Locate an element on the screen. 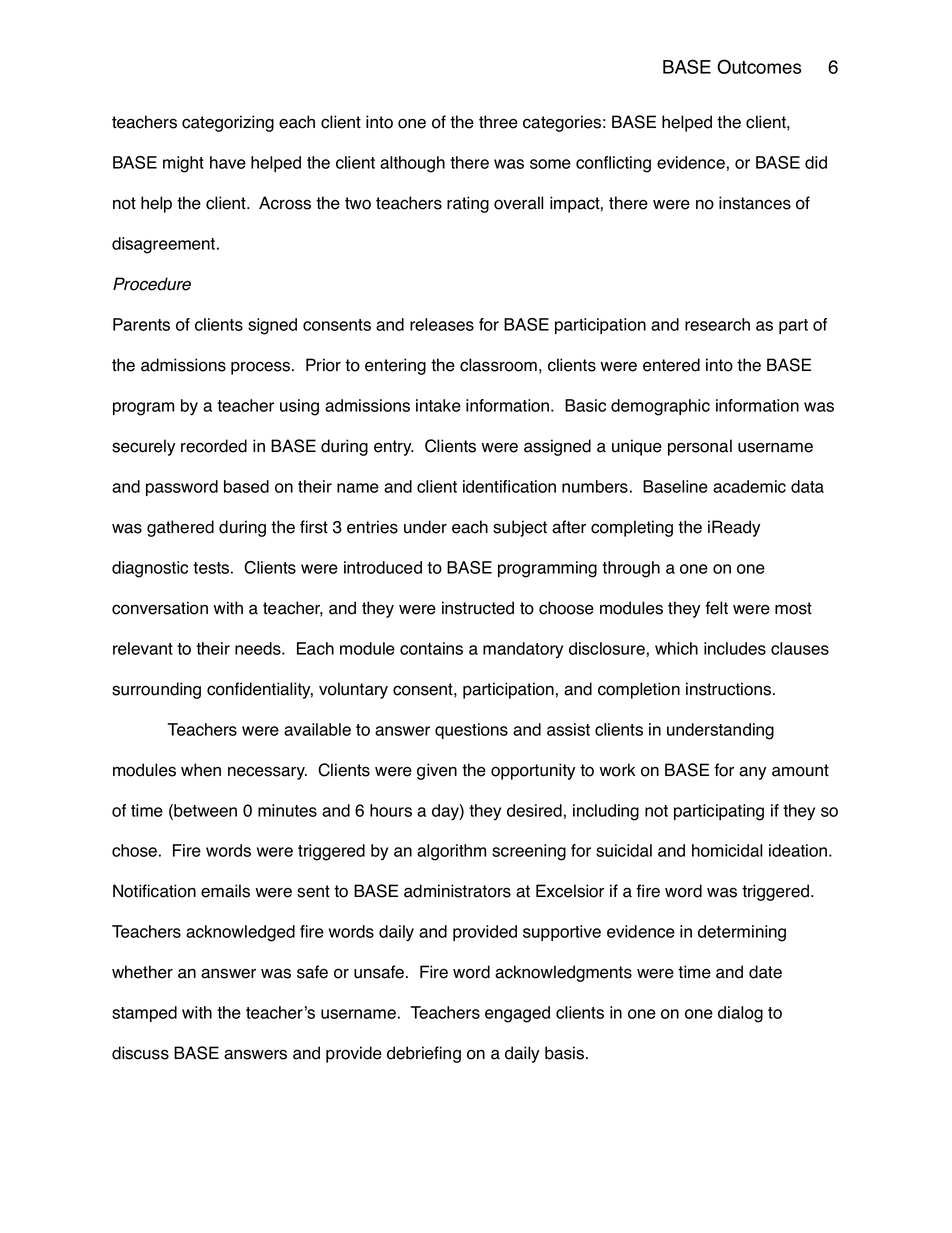  personal is located at coordinates (700, 447).
